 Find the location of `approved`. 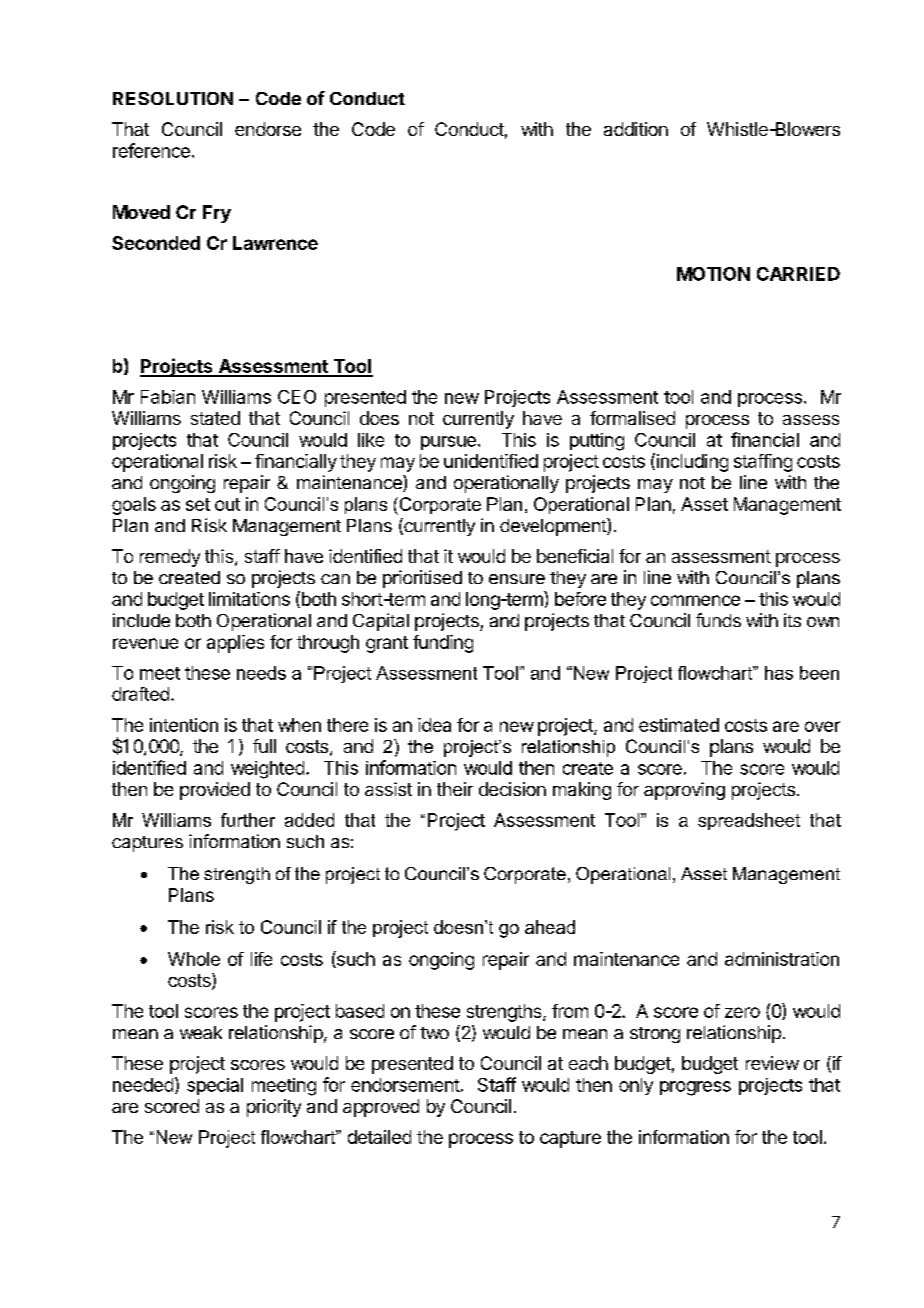

approved is located at coordinates (381, 1108).
